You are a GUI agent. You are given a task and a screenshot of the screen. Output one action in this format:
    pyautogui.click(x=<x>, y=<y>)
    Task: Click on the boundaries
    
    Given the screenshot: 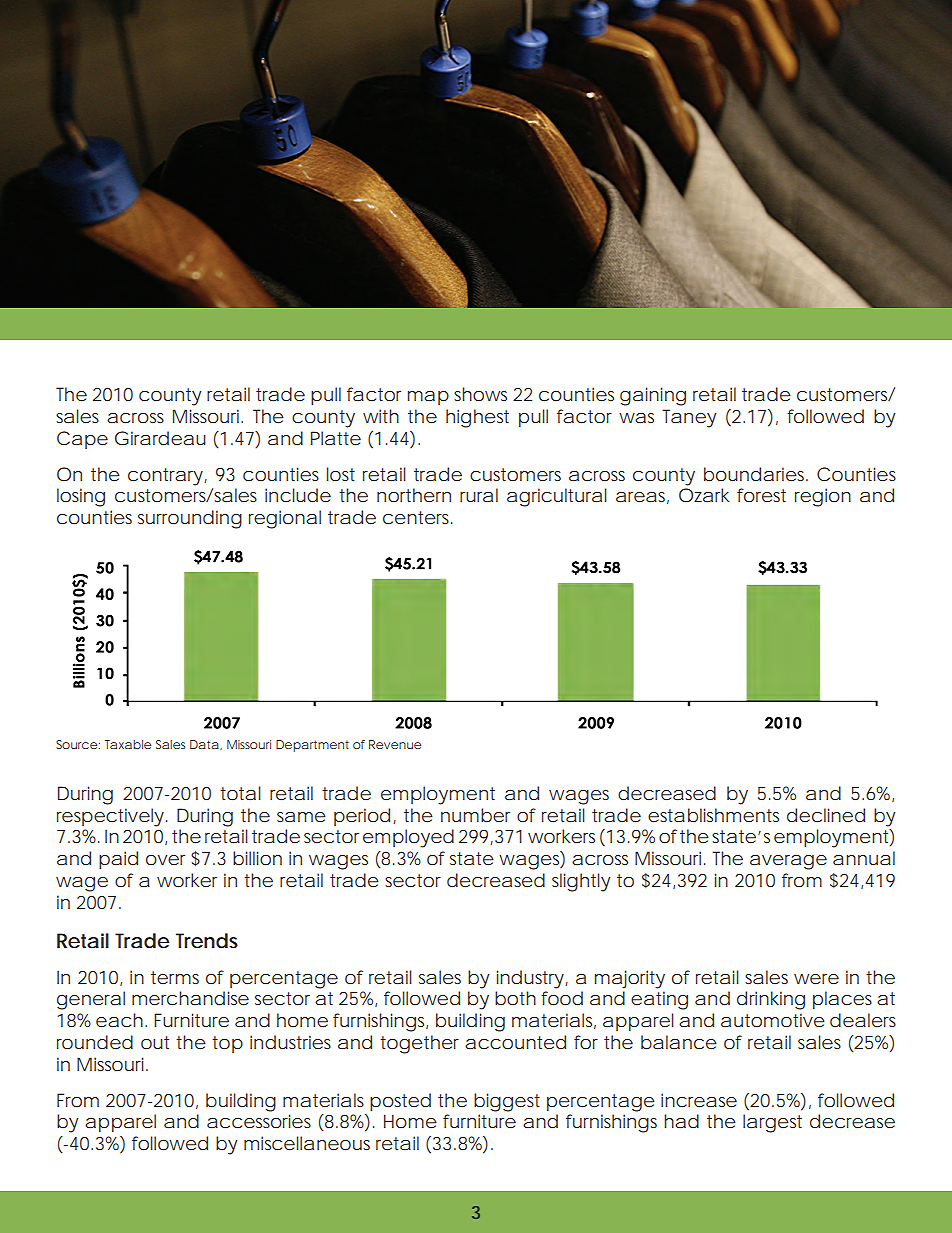 What is the action you would take?
    pyautogui.click(x=756, y=474)
